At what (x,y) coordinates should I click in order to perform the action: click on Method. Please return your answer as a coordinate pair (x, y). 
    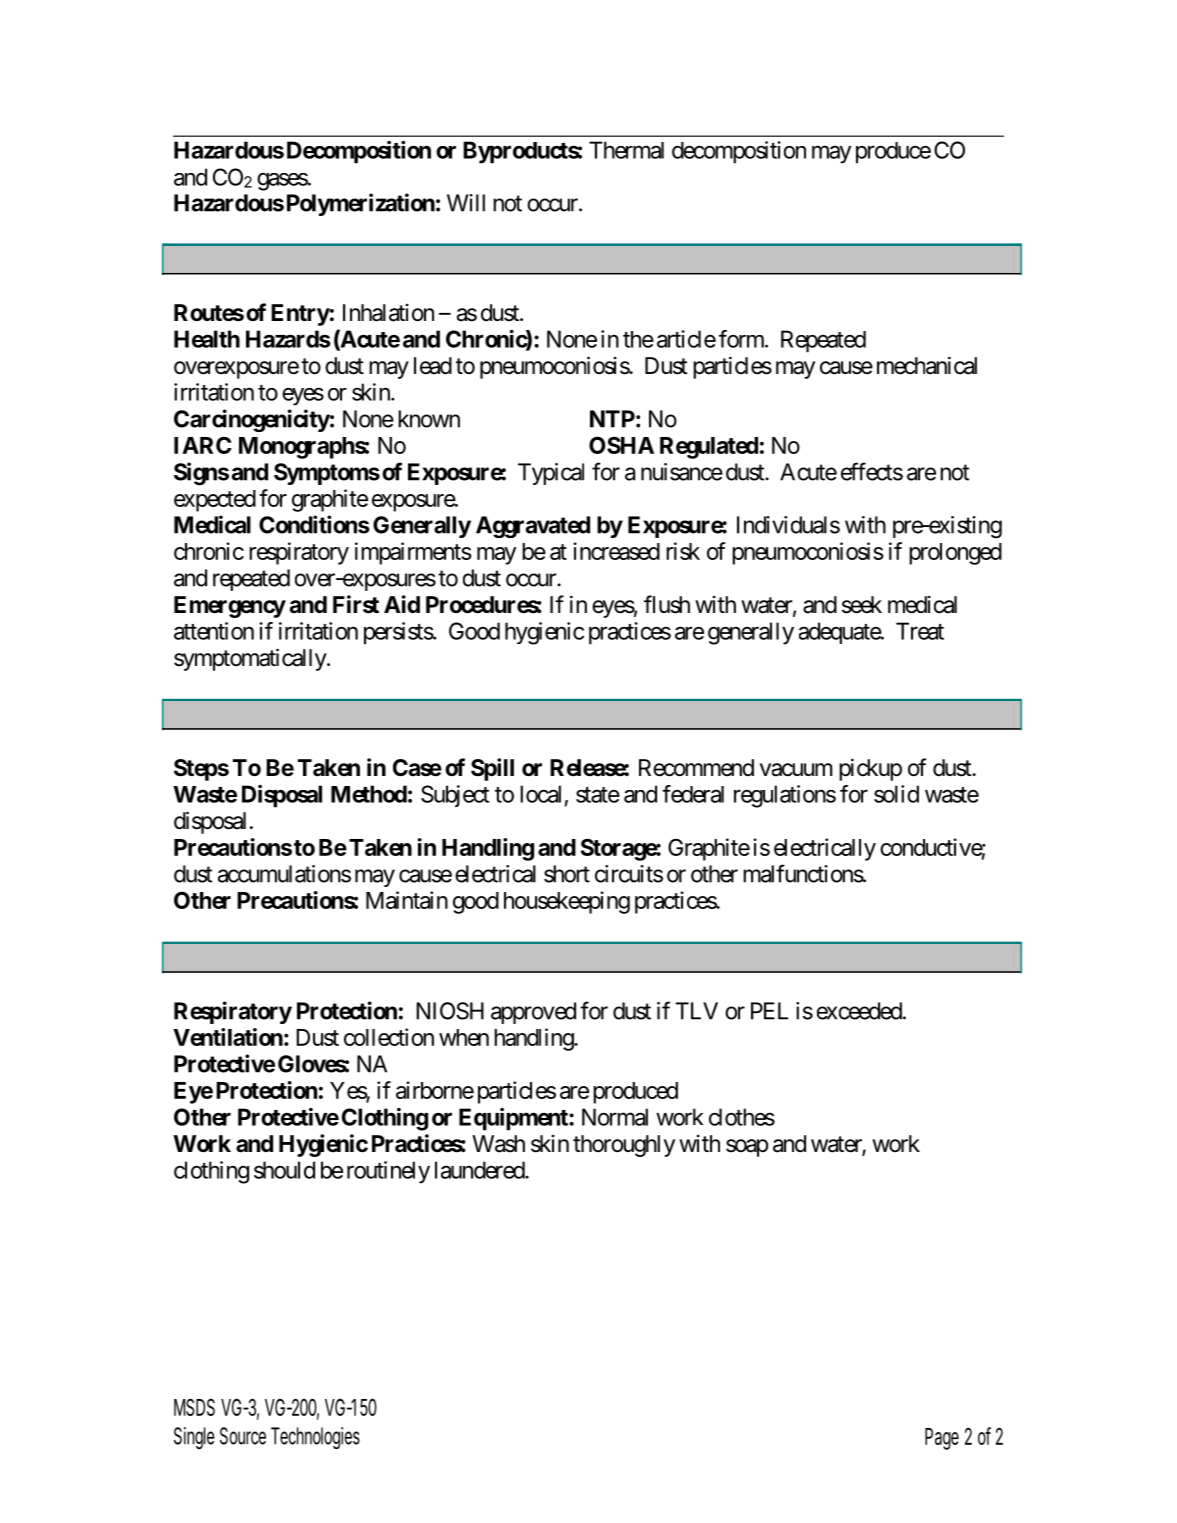
    Looking at the image, I should click on (369, 794).
